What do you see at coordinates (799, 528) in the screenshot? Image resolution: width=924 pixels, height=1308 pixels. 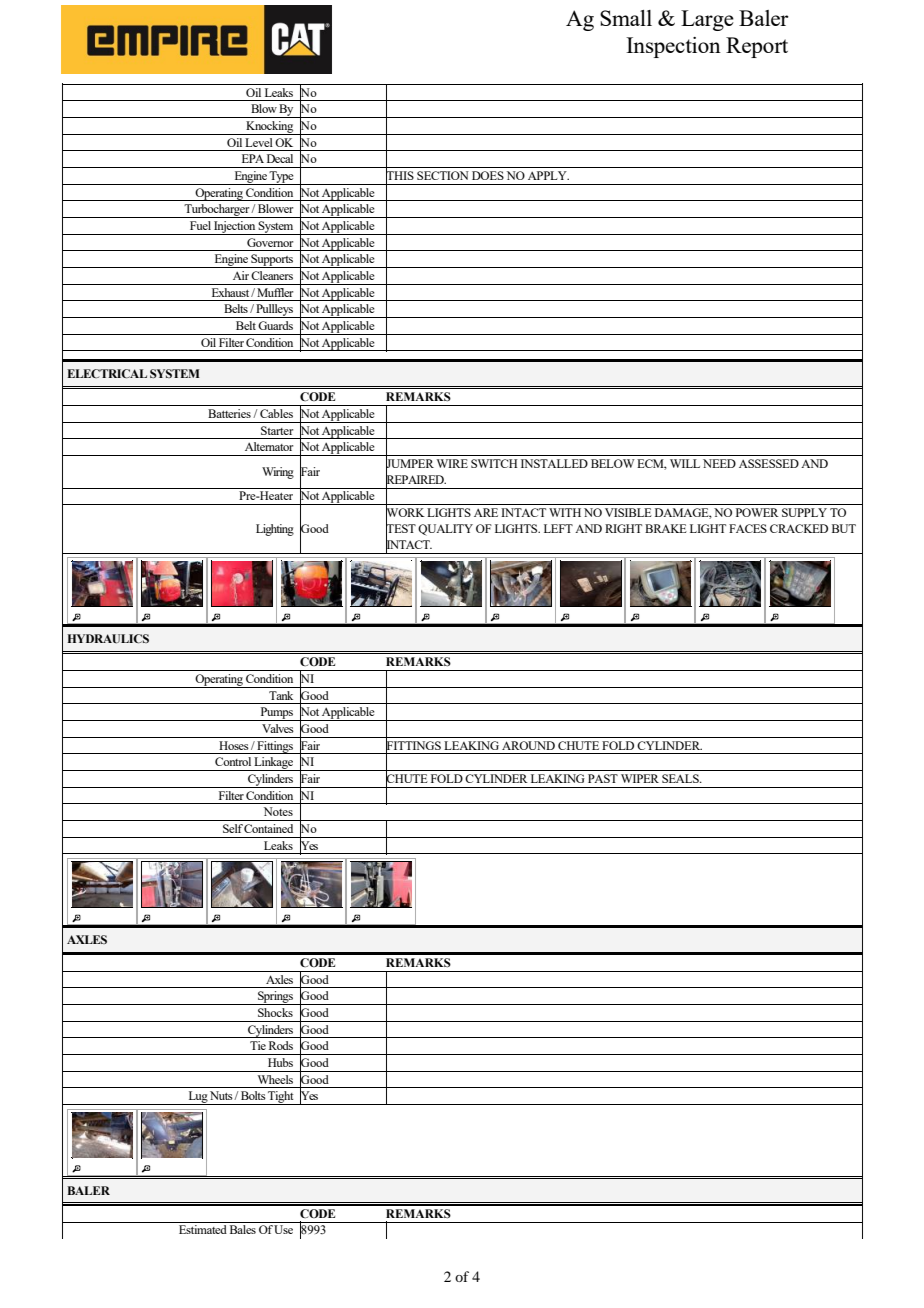 I see `CRACKED` at bounding box center [799, 528].
